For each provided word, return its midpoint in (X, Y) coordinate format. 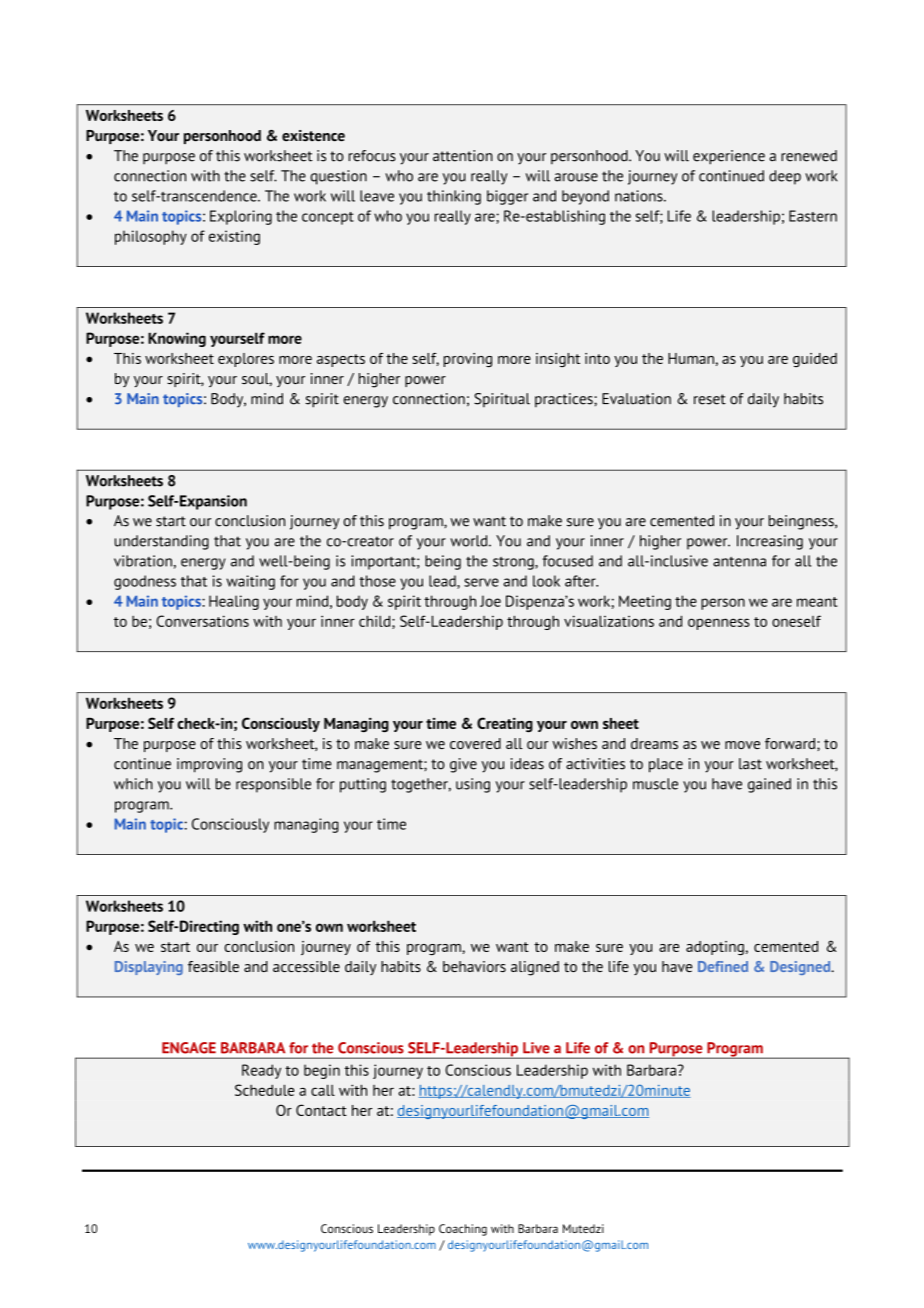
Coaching (463, 1230)
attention (463, 156)
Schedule (264, 1090)
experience (729, 157)
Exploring (241, 217)
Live (536, 1048)
